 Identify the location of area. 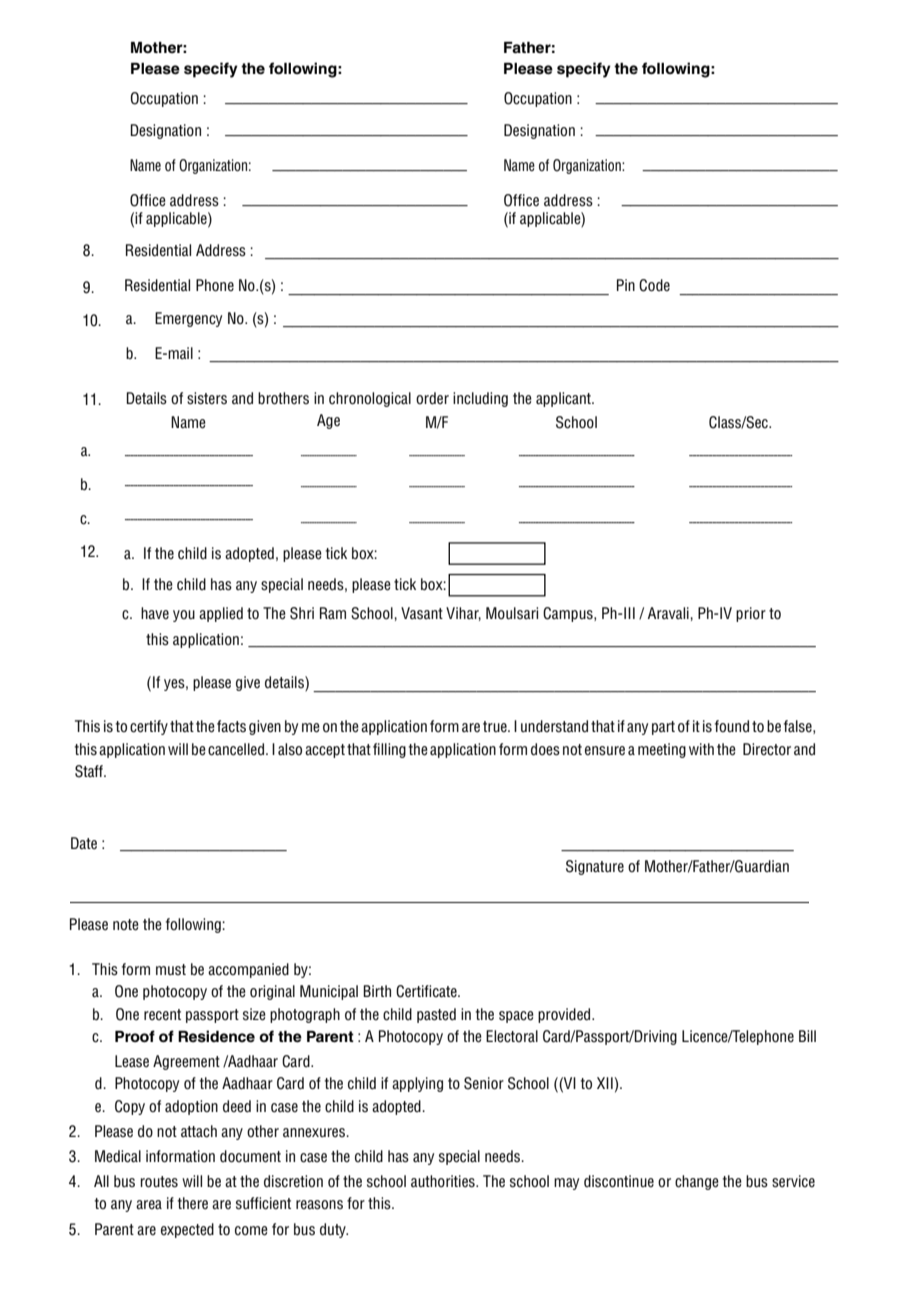
(149, 1205).
